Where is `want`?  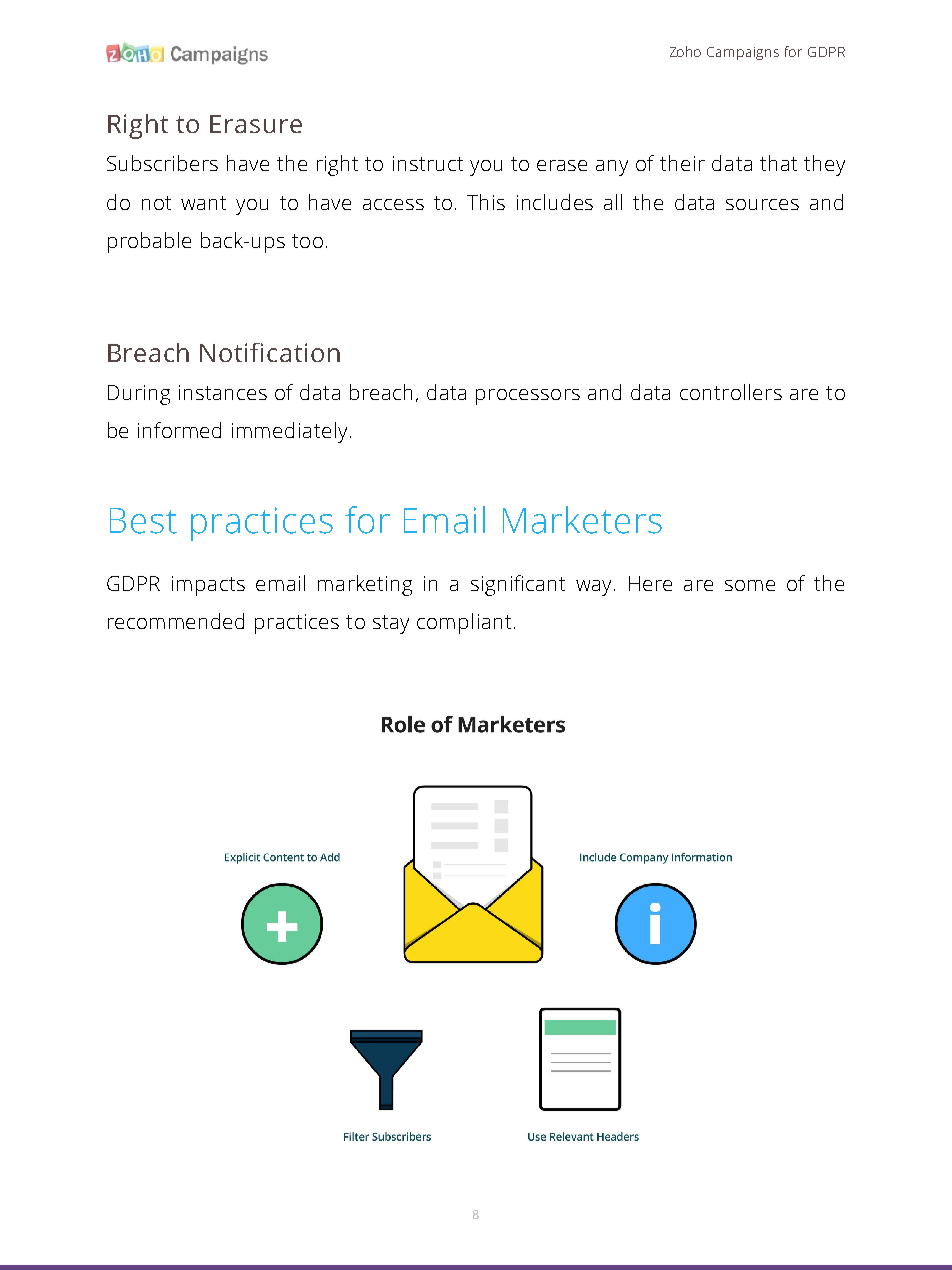
want is located at coordinates (203, 203).
